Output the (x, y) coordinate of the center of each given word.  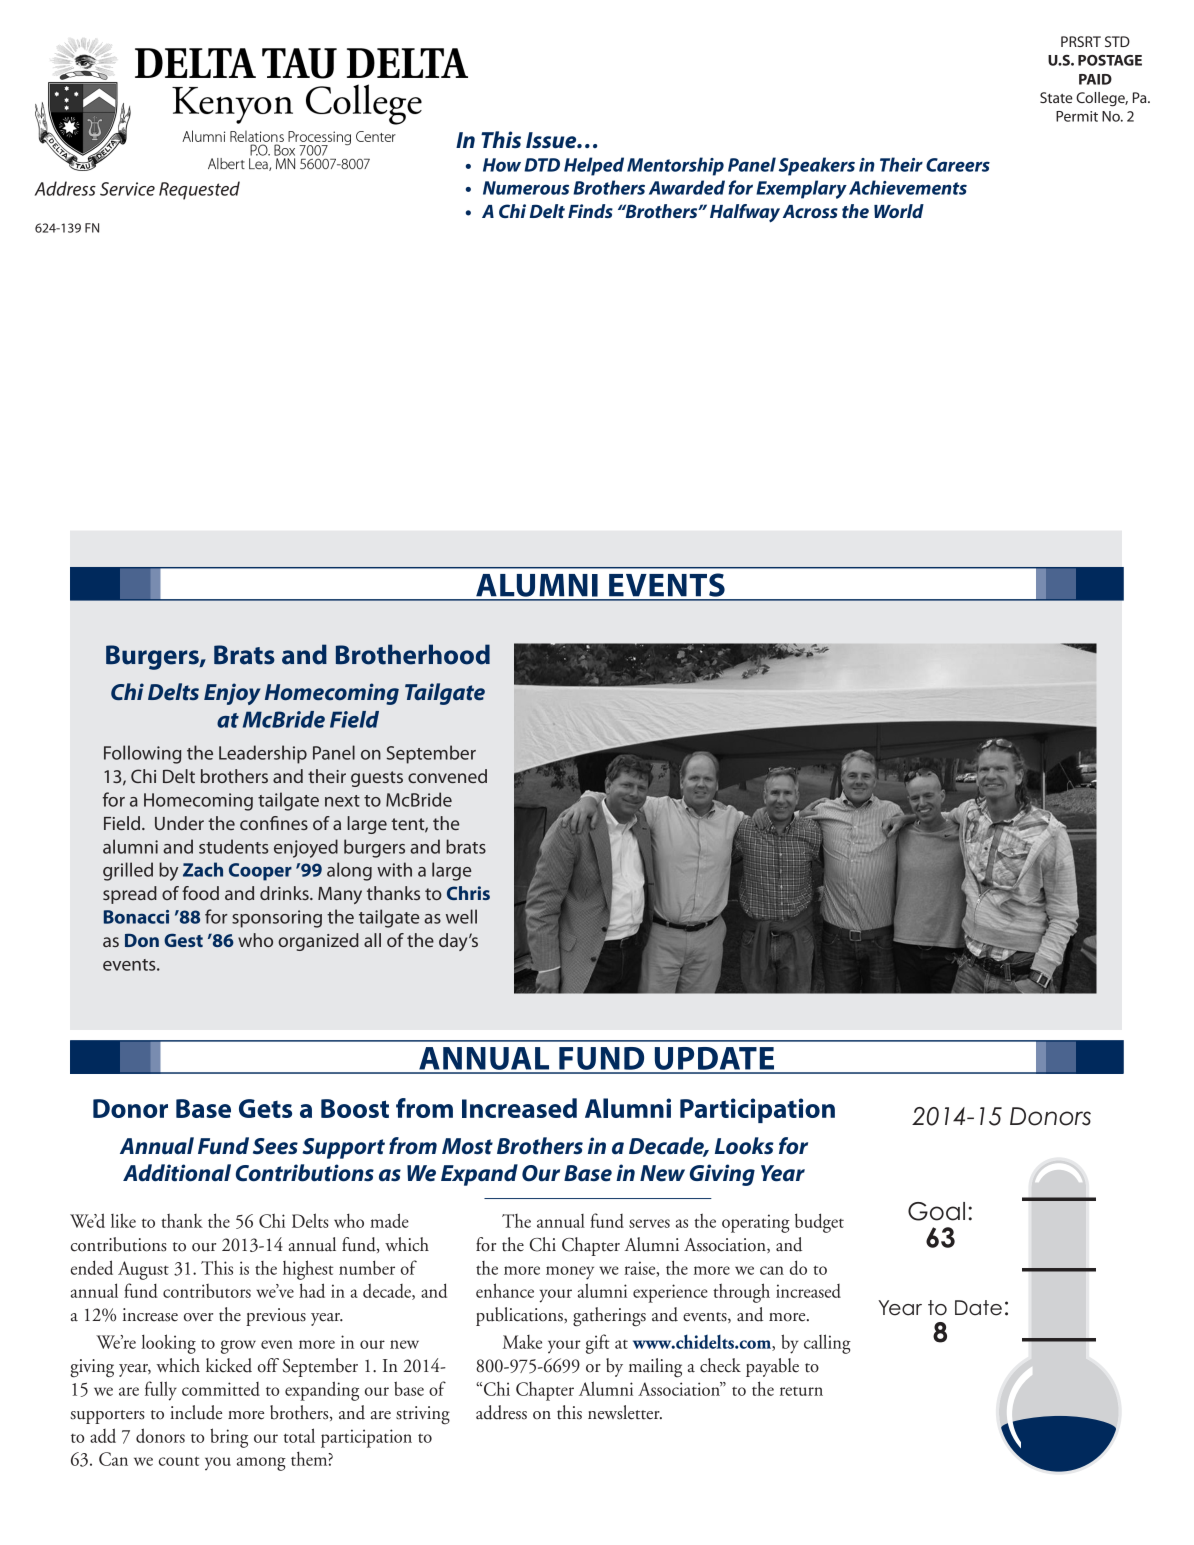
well (461, 916)
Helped (594, 166)
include (196, 1412)
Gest (183, 940)
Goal (936, 1211)
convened (447, 776)
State (1056, 97)
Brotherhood (413, 654)
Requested (199, 190)
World (899, 211)
